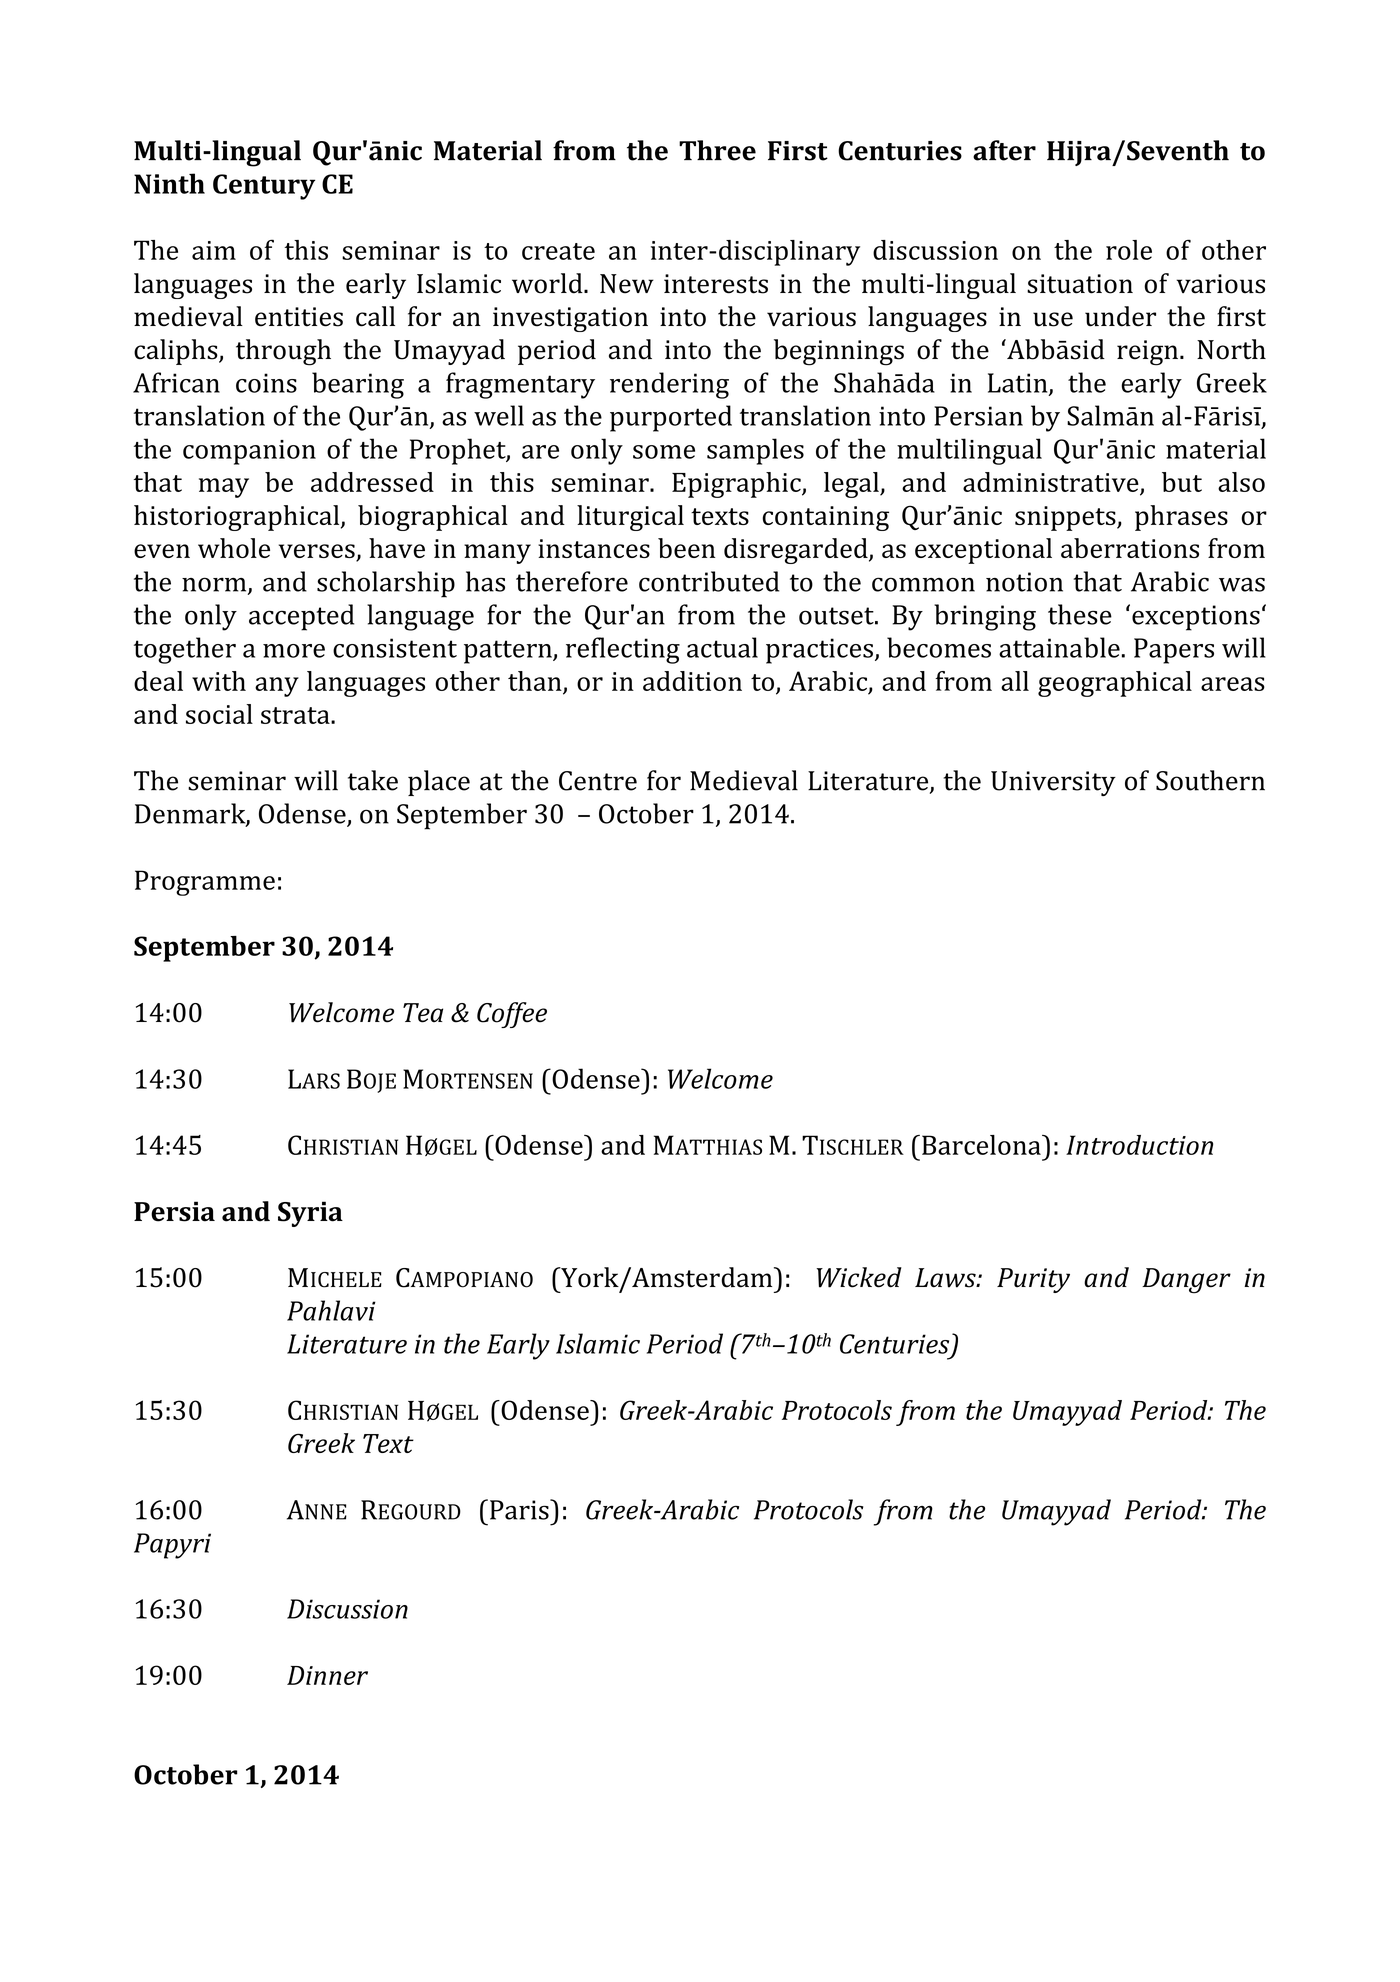 The image size is (1400, 1982). Describe the element at coordinates (205, 883) in the page. I see `Programme` at that location.
